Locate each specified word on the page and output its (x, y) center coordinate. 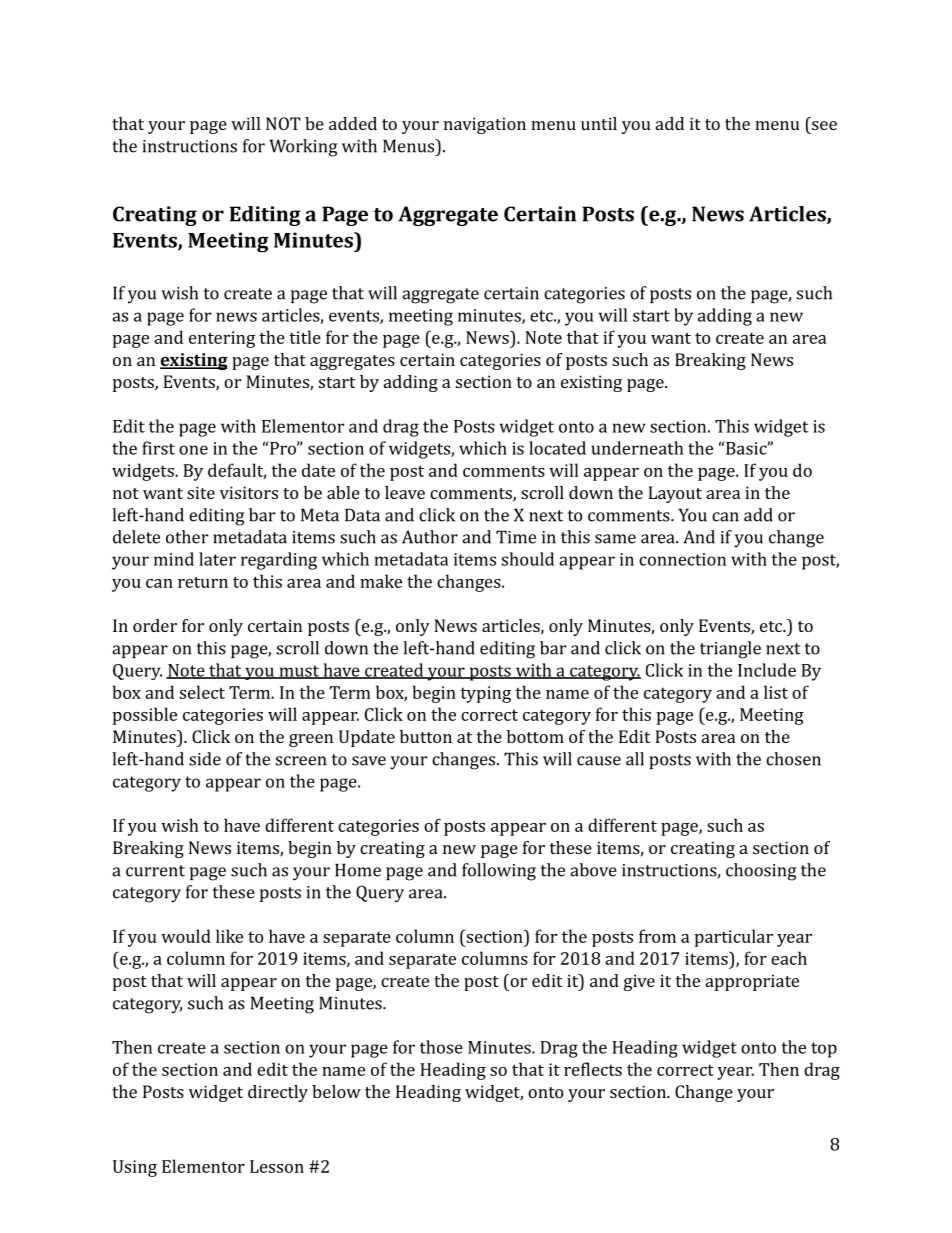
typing (485, 694)
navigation (485, 125)
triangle (730, 650)
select (202, 692)
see (824, 125)
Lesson (277, 1166)
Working (303, 148)
